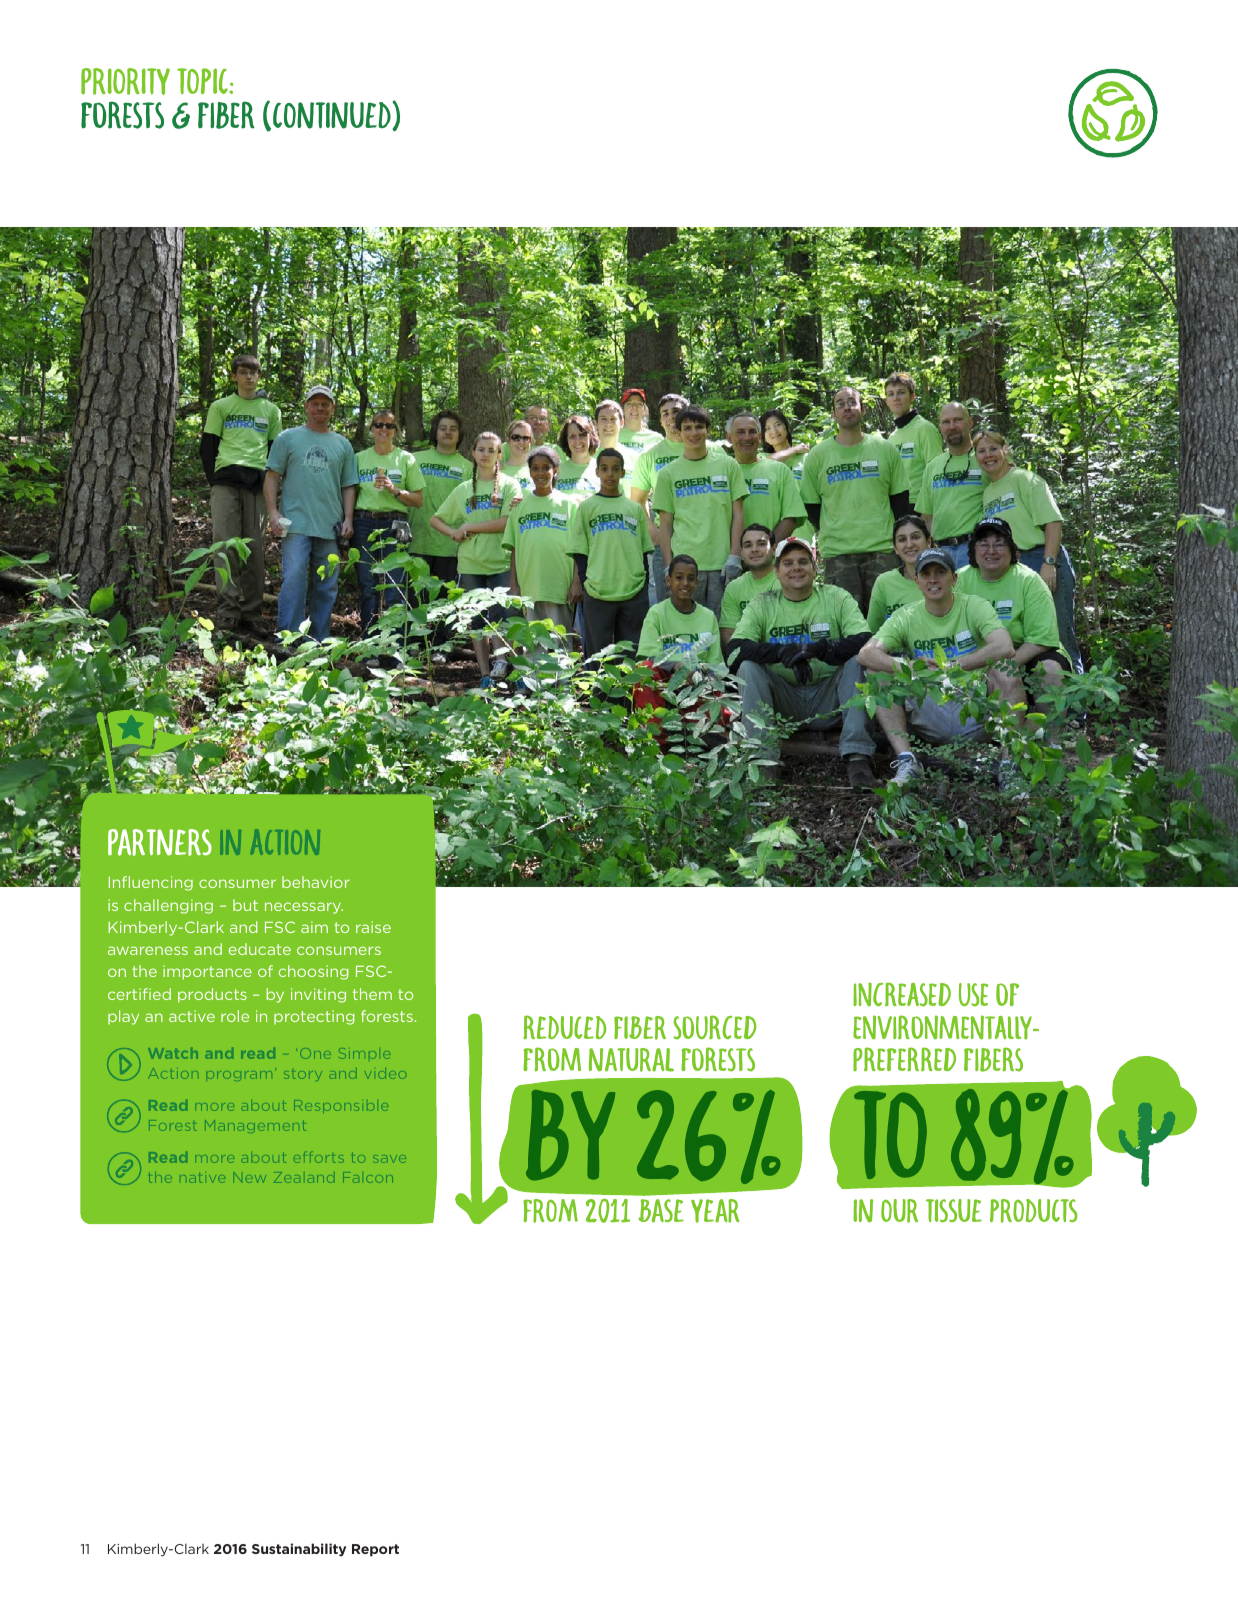 The image size is (1238, 1602). Describe the element at coordinates (299, 1550) in the document. I see `Sustainability` at that location.
